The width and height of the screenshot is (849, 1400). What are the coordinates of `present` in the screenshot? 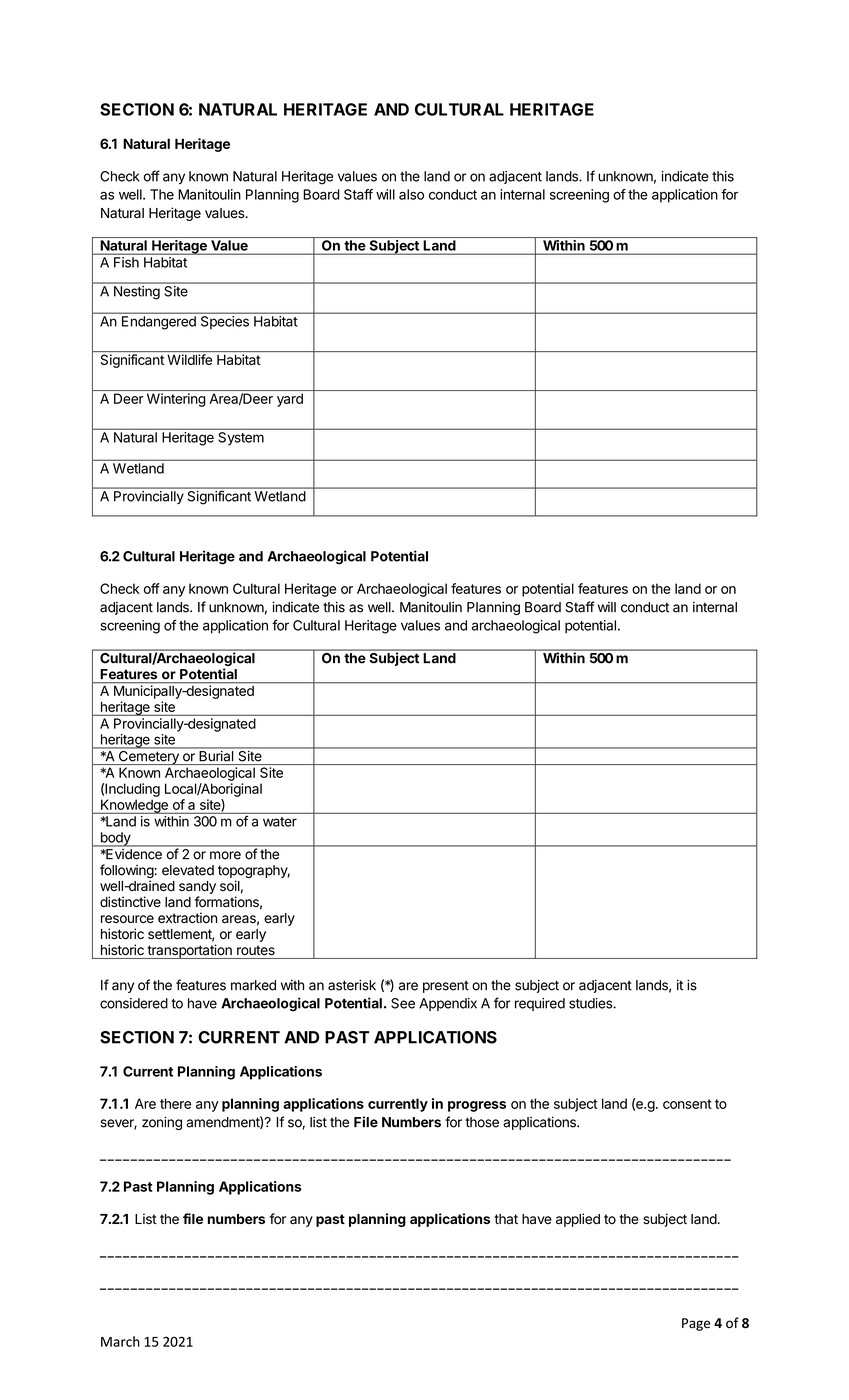 It's located at (446, 986).
